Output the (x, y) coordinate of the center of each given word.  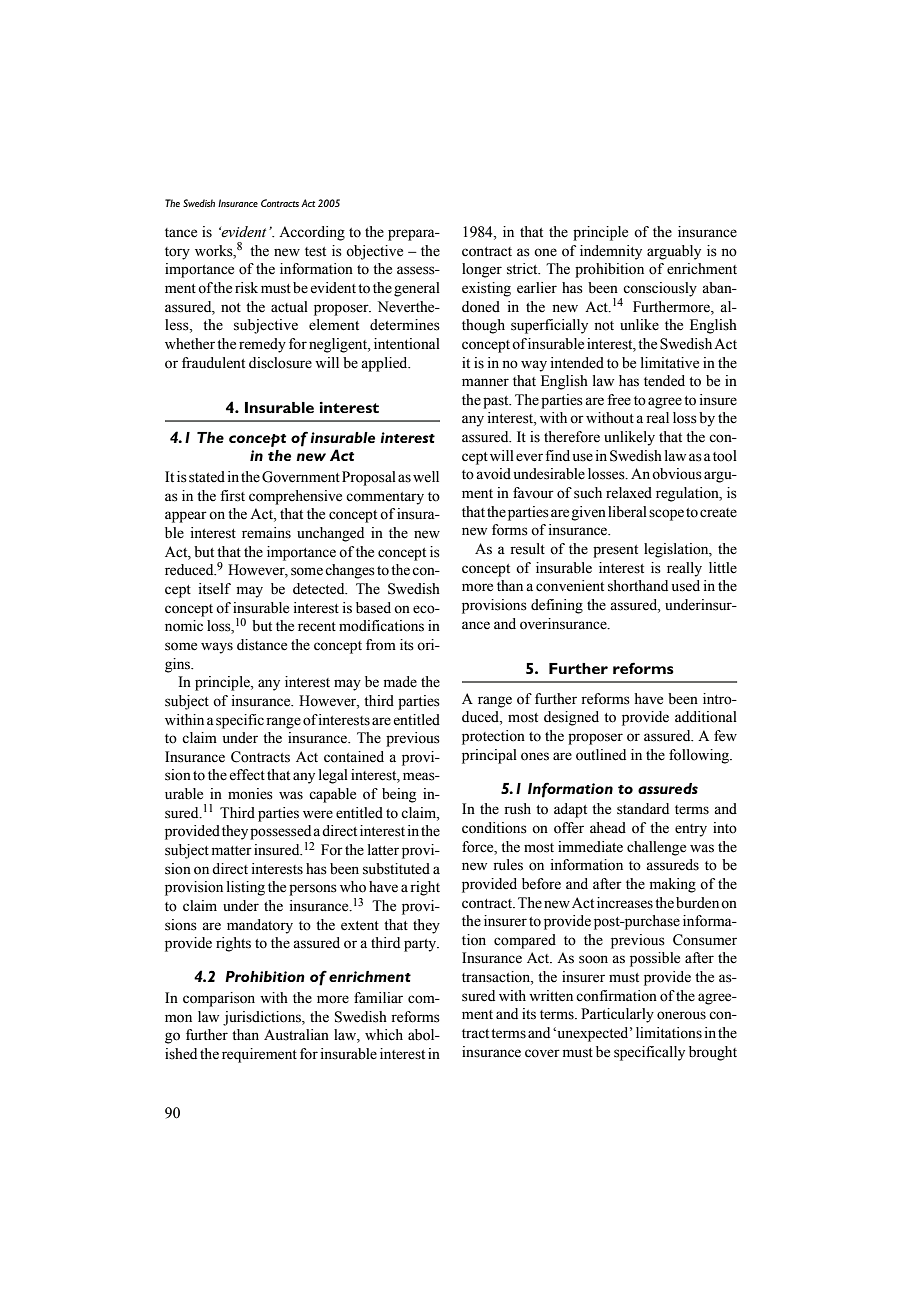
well (426, 477)
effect (247, 775)
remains (266, 533)
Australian (296, 1035)
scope (666, 515)
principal (489, 756)
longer (482, 270)
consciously (660, 289)
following (700, 756)
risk (246, 288)
